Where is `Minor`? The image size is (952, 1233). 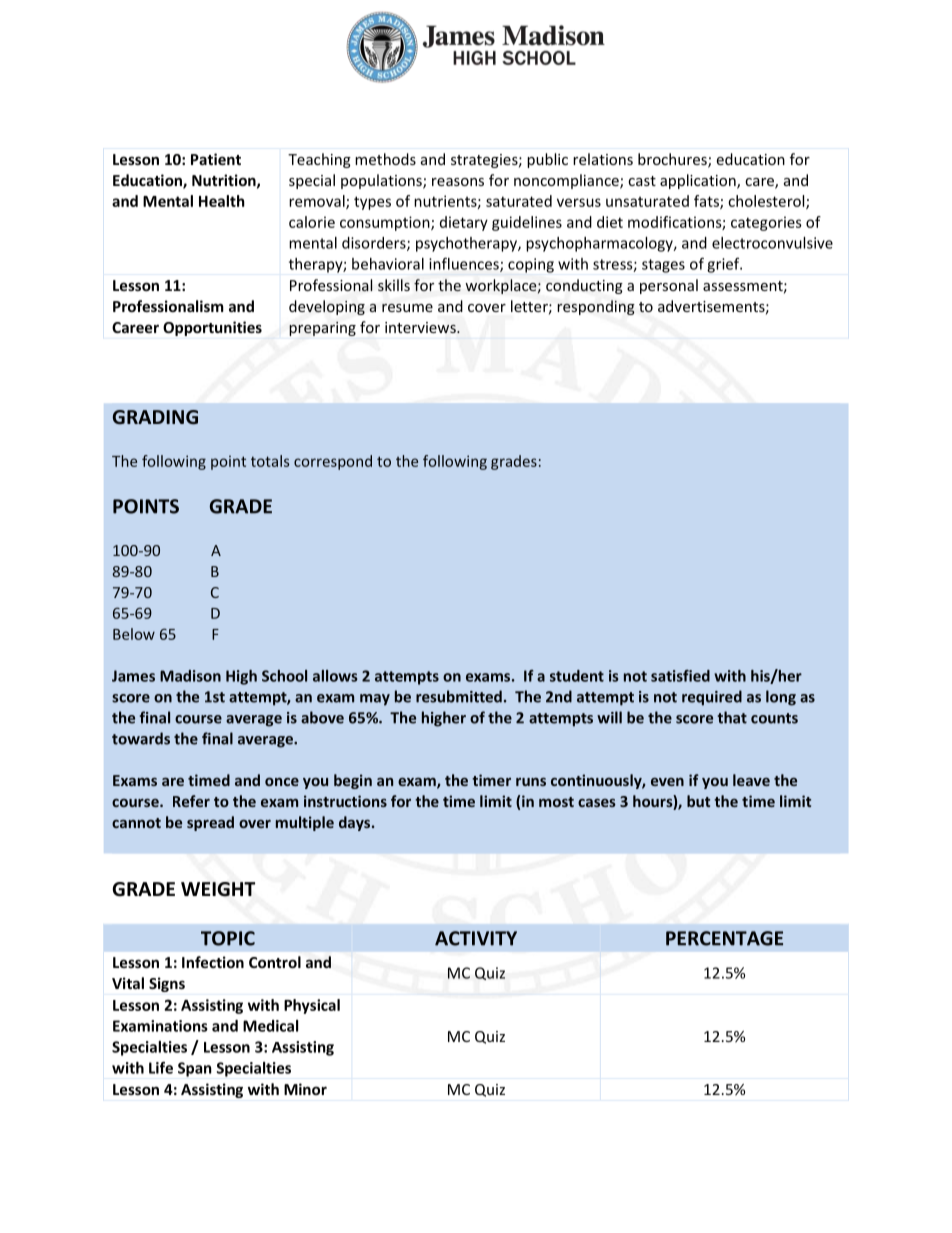 Minor is located at coordinates (305, 1089).
